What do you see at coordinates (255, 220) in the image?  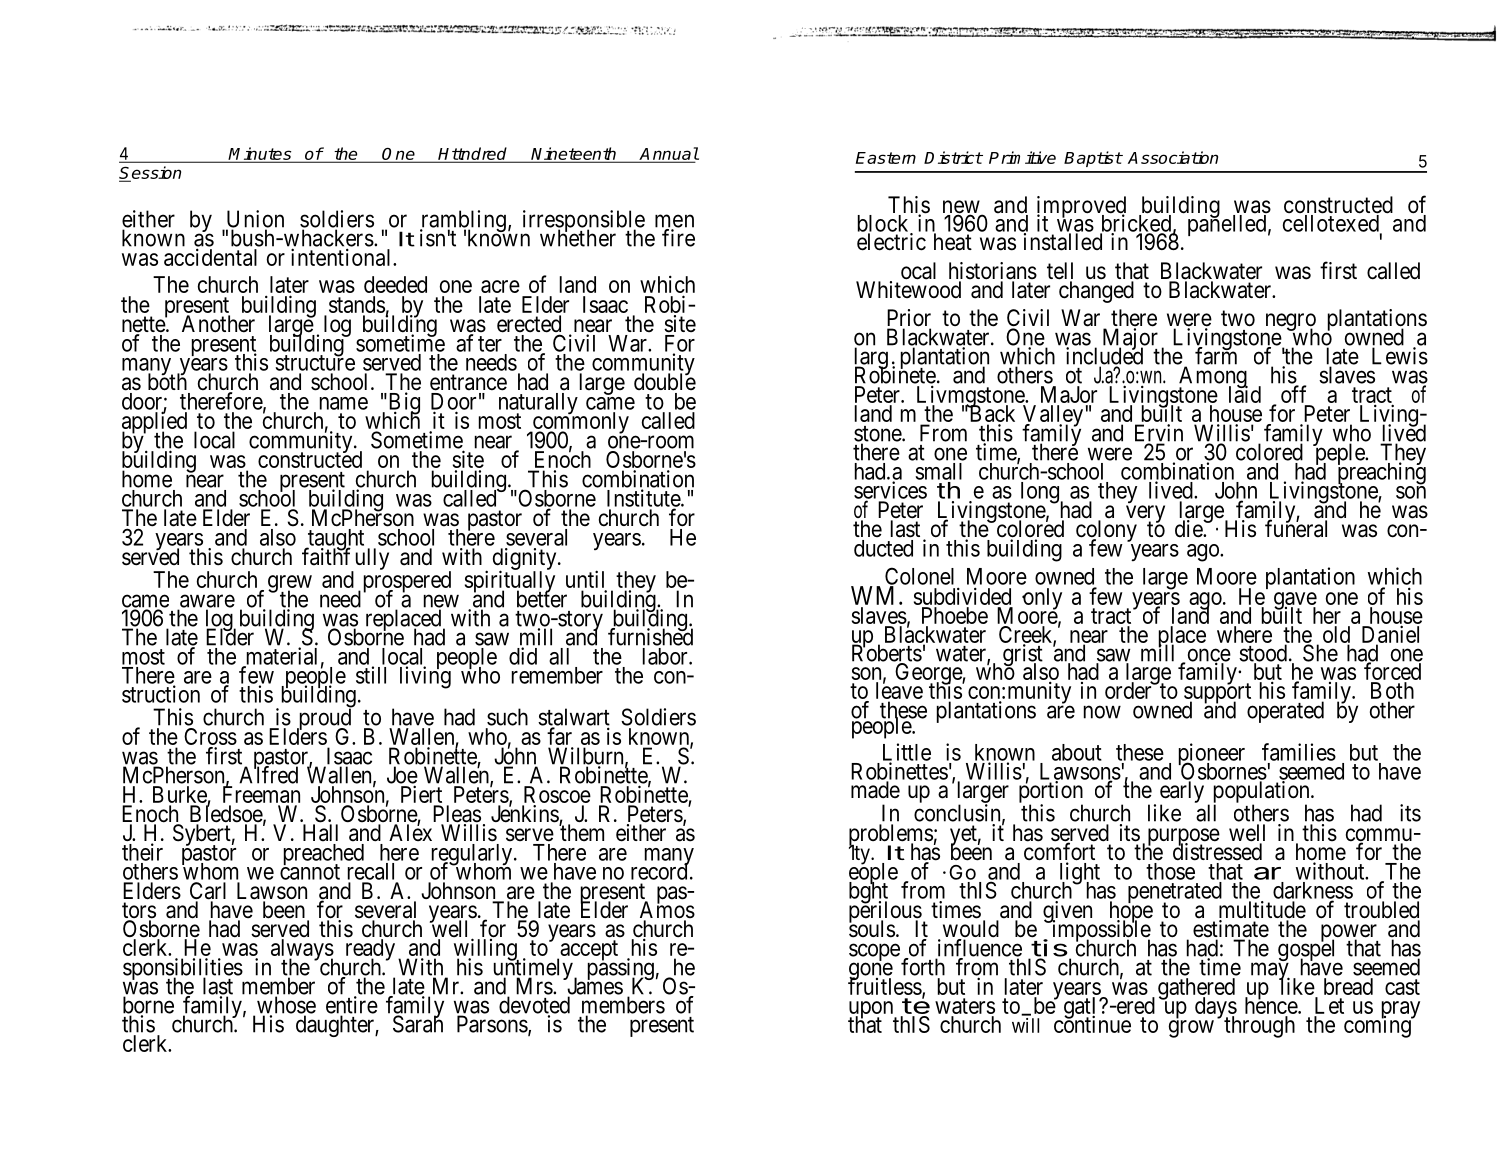 I see `Union` at bounding box center [255, 220].
